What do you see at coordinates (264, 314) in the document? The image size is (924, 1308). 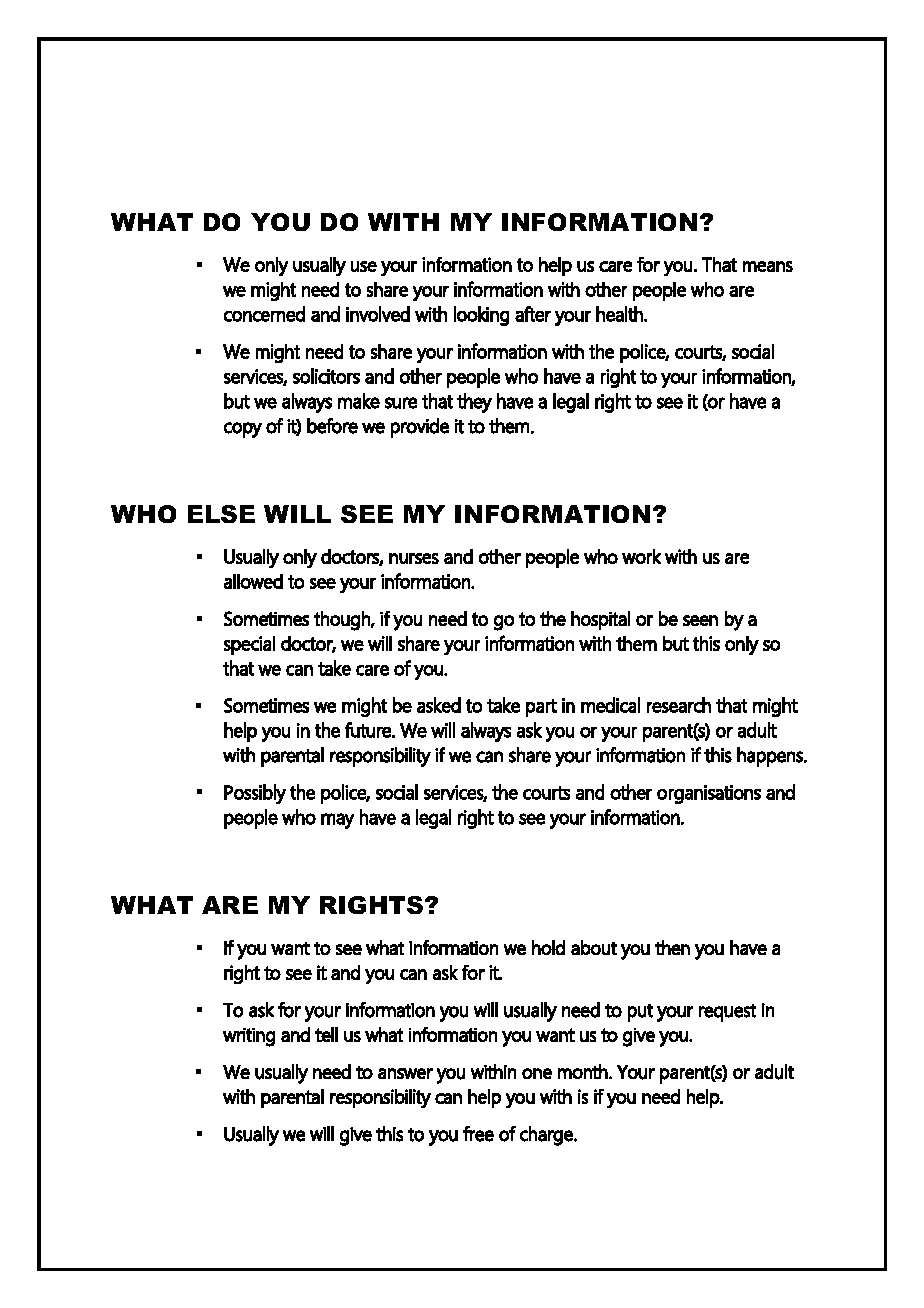 I see `concerned` at bounding box center [264, 314].
